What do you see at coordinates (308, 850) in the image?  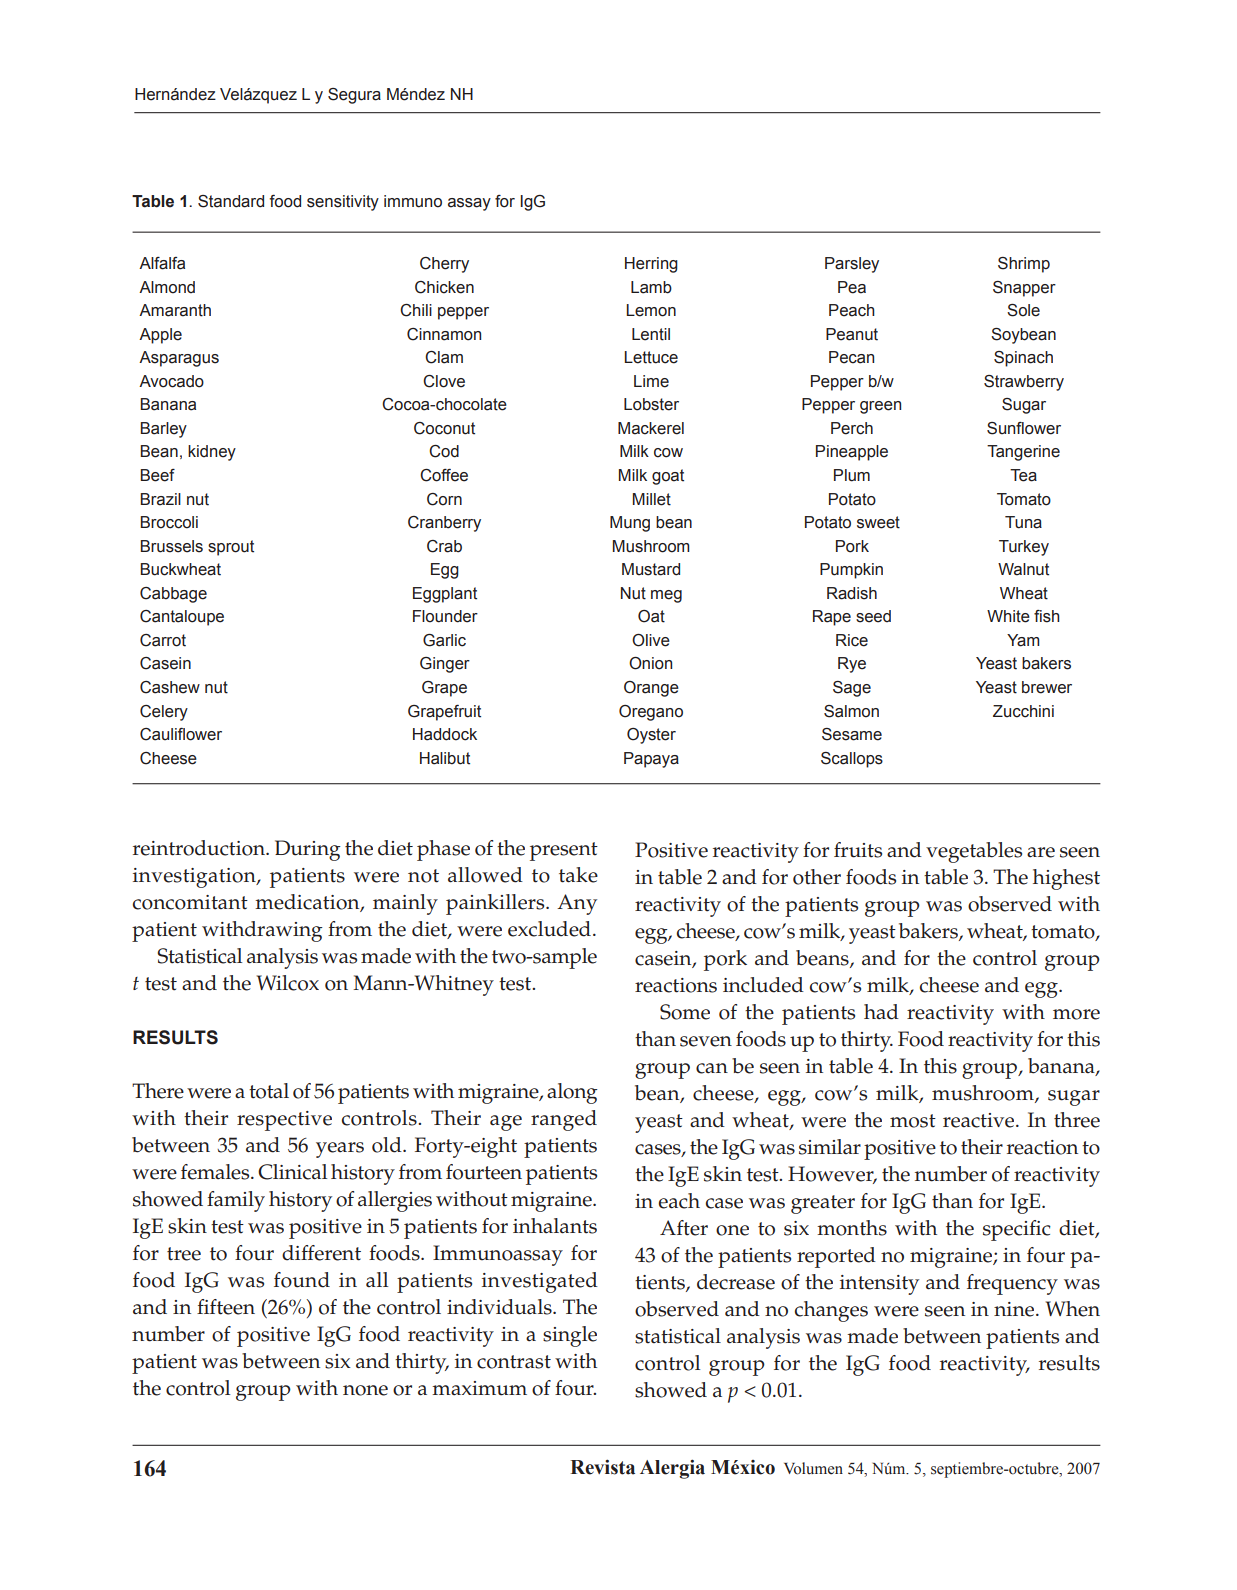 I see `During` at bounding box center [308, 850].
